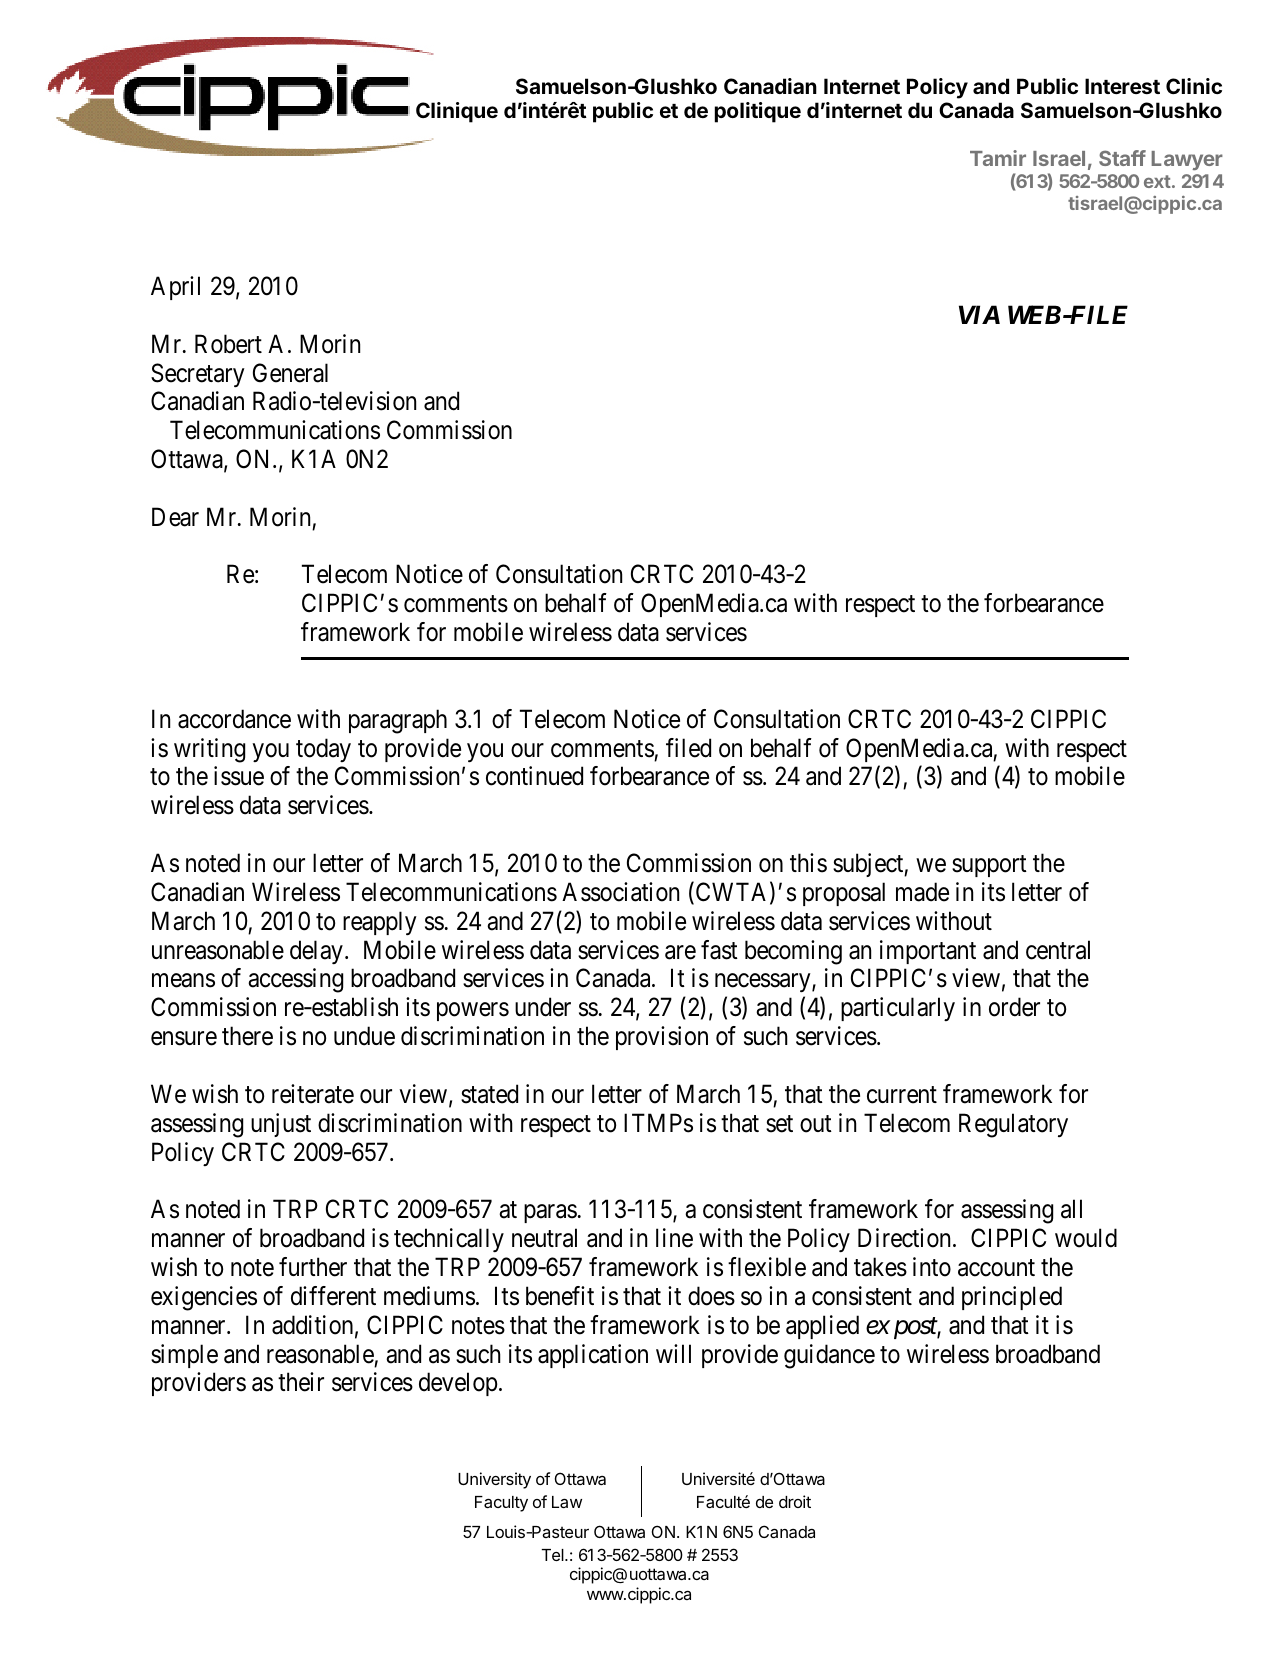  Describe the element at coordinates (979, 314) in the screenshot. I see `VIA` at that location.
